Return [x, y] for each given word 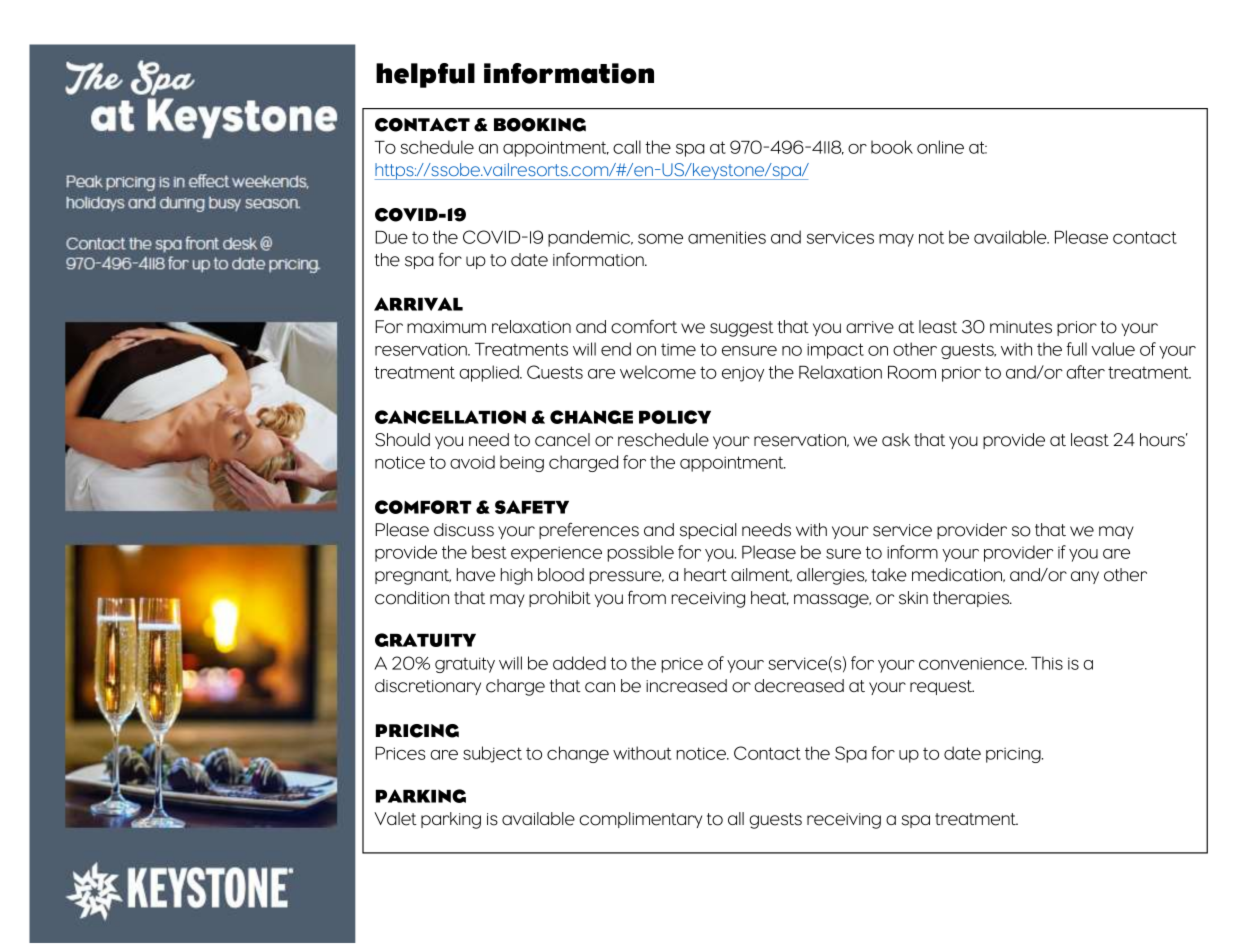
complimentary [640, 820]
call [627, 147]
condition [412, 598]
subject [492, 754]
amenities [727, 237]
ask [896, 440]
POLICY [675, 417]
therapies [972, 599]
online [940, 147]
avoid [472, 462]
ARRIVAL [418, 304]
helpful [425, 75]
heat [770, 598]
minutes [1021, 327]
